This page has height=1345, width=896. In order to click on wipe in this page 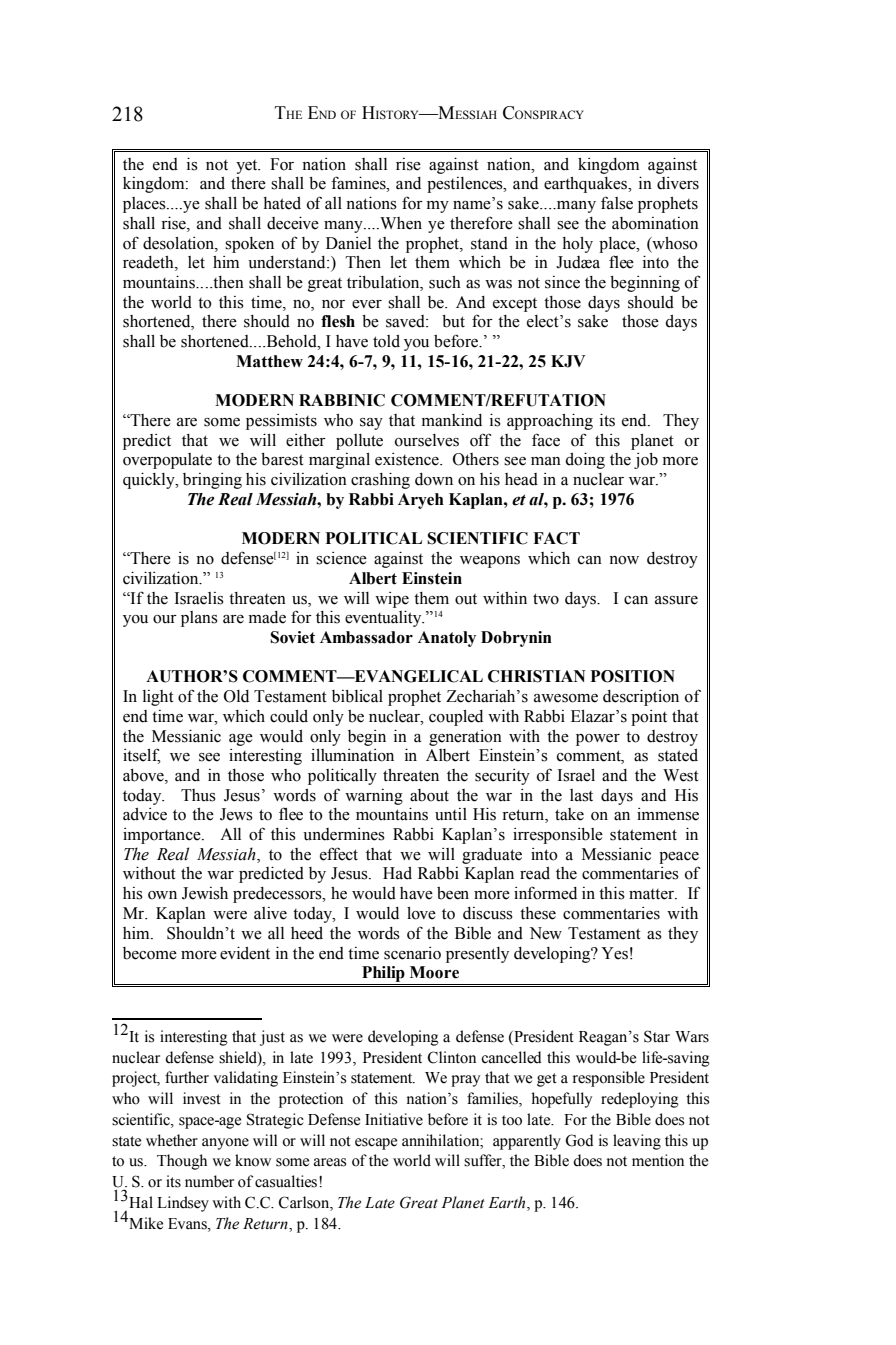, I will do `click(392, 600)`.
